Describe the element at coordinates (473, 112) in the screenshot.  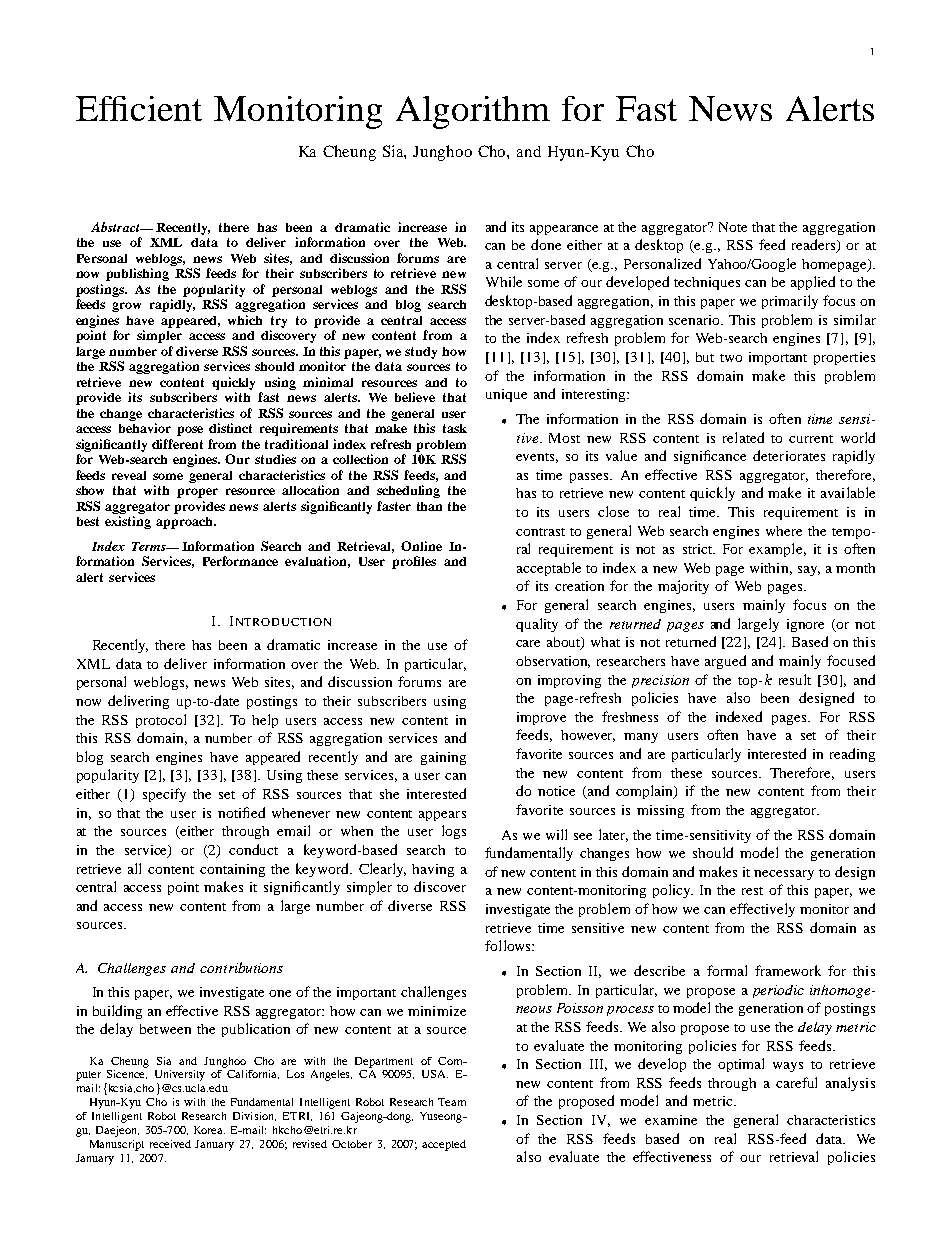
I see `Algorithm` at that location.
